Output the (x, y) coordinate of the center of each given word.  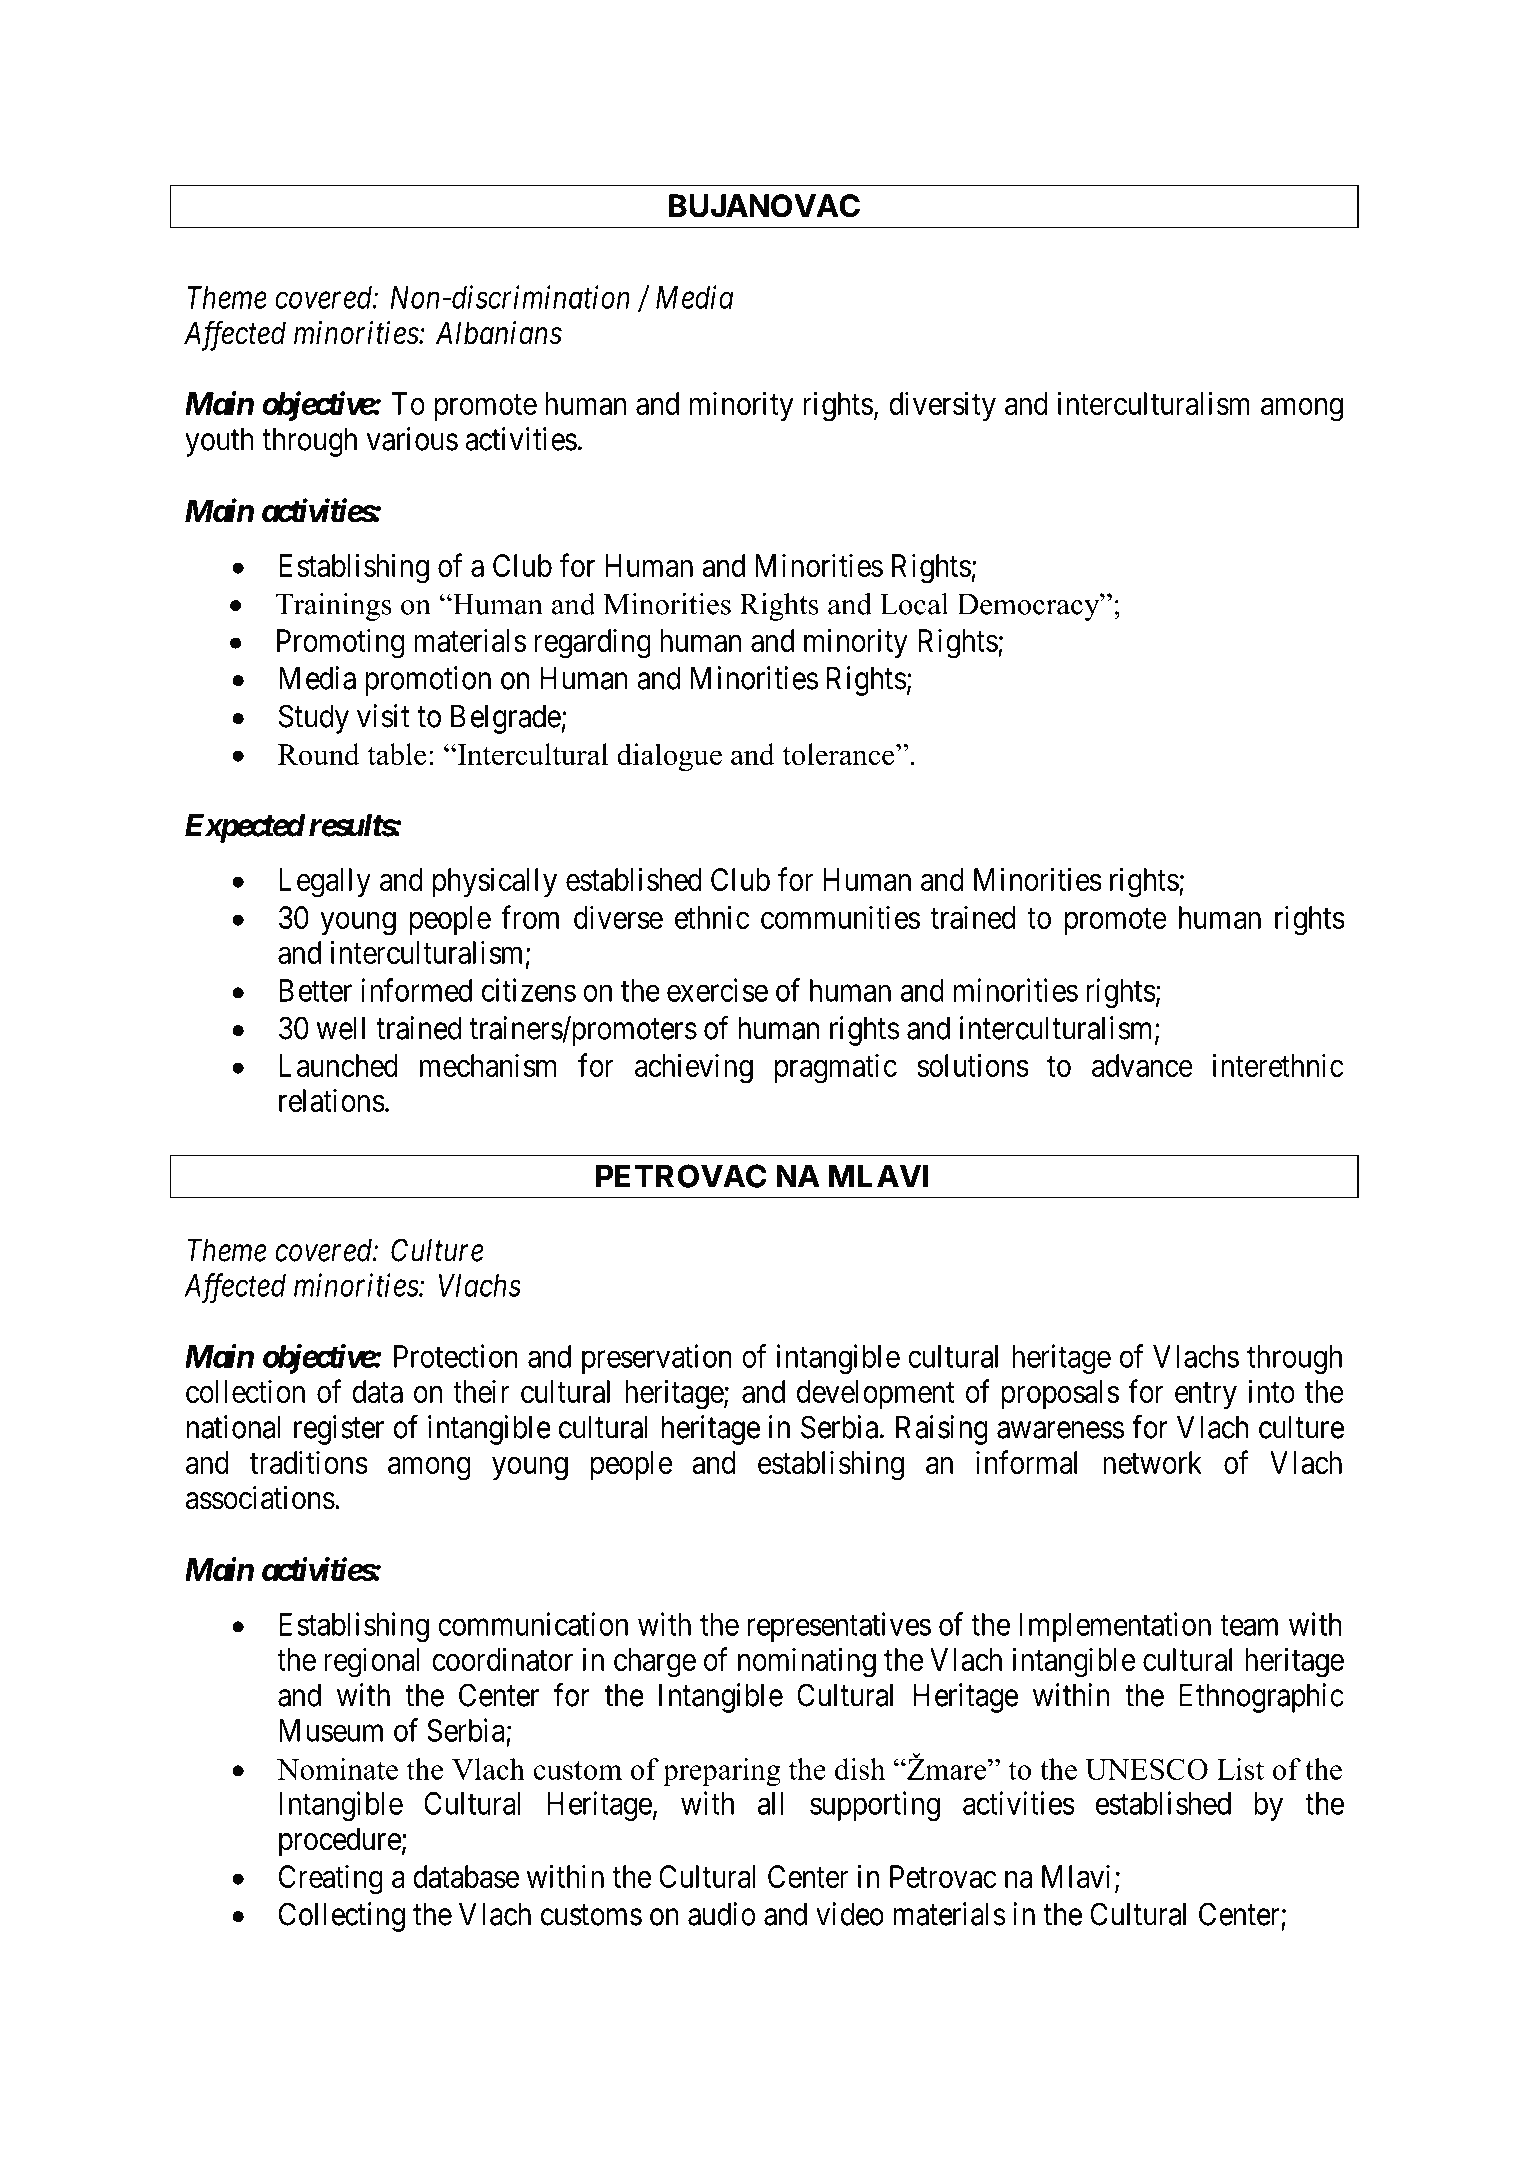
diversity (942, 406)
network (1152, 1462)
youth (219, 442)
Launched (338, 1065)
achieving (694, 1068)
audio (722, 1914)
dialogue (669, 757)
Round (319, 754)
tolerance (839, 754)
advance (1142, 1065)
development (876, 1394)
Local (914, 604)
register (339, 1430)
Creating (331, 1879)
